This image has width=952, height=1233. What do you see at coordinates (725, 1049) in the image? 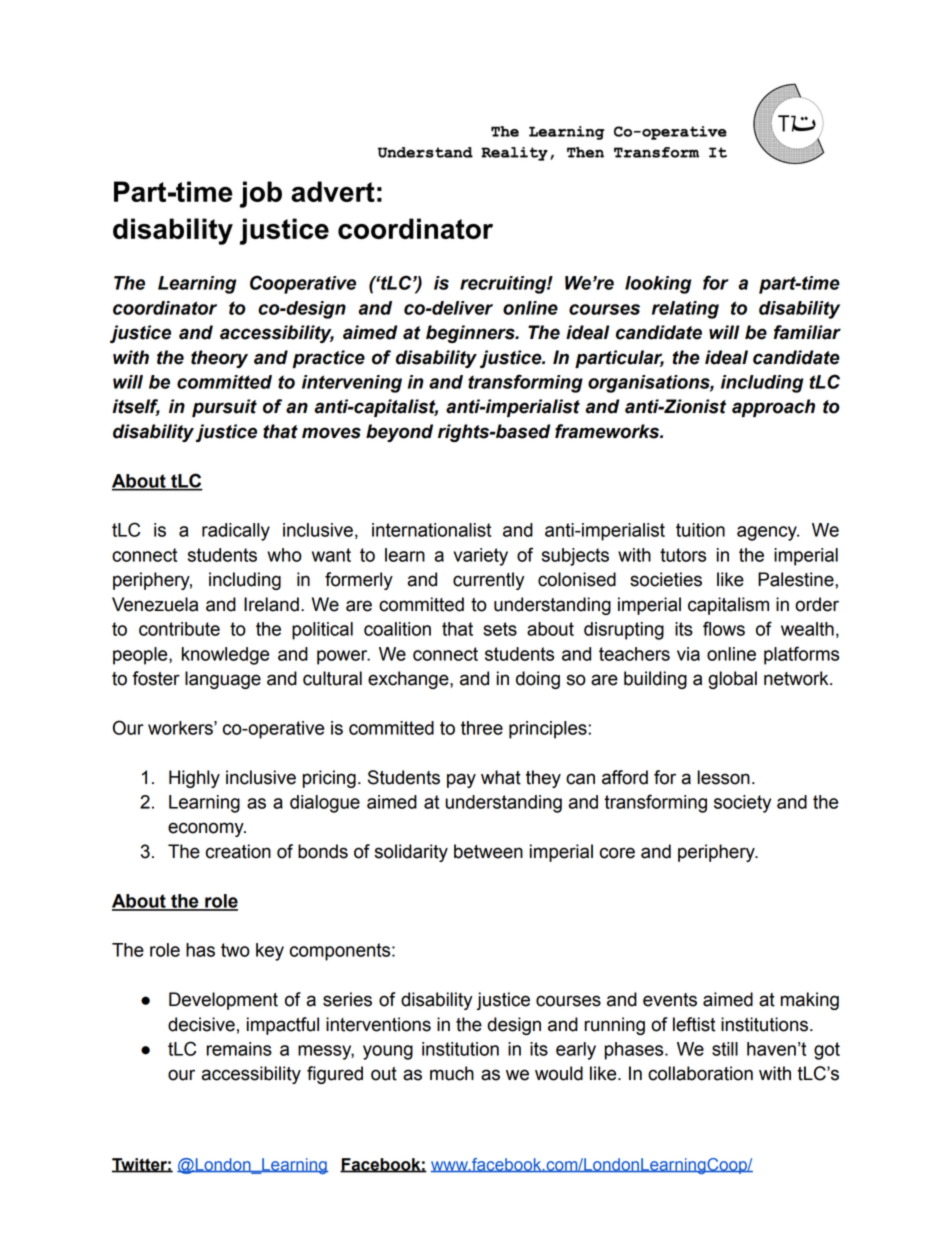
I see `still` at bounding box center [725, 1049].
